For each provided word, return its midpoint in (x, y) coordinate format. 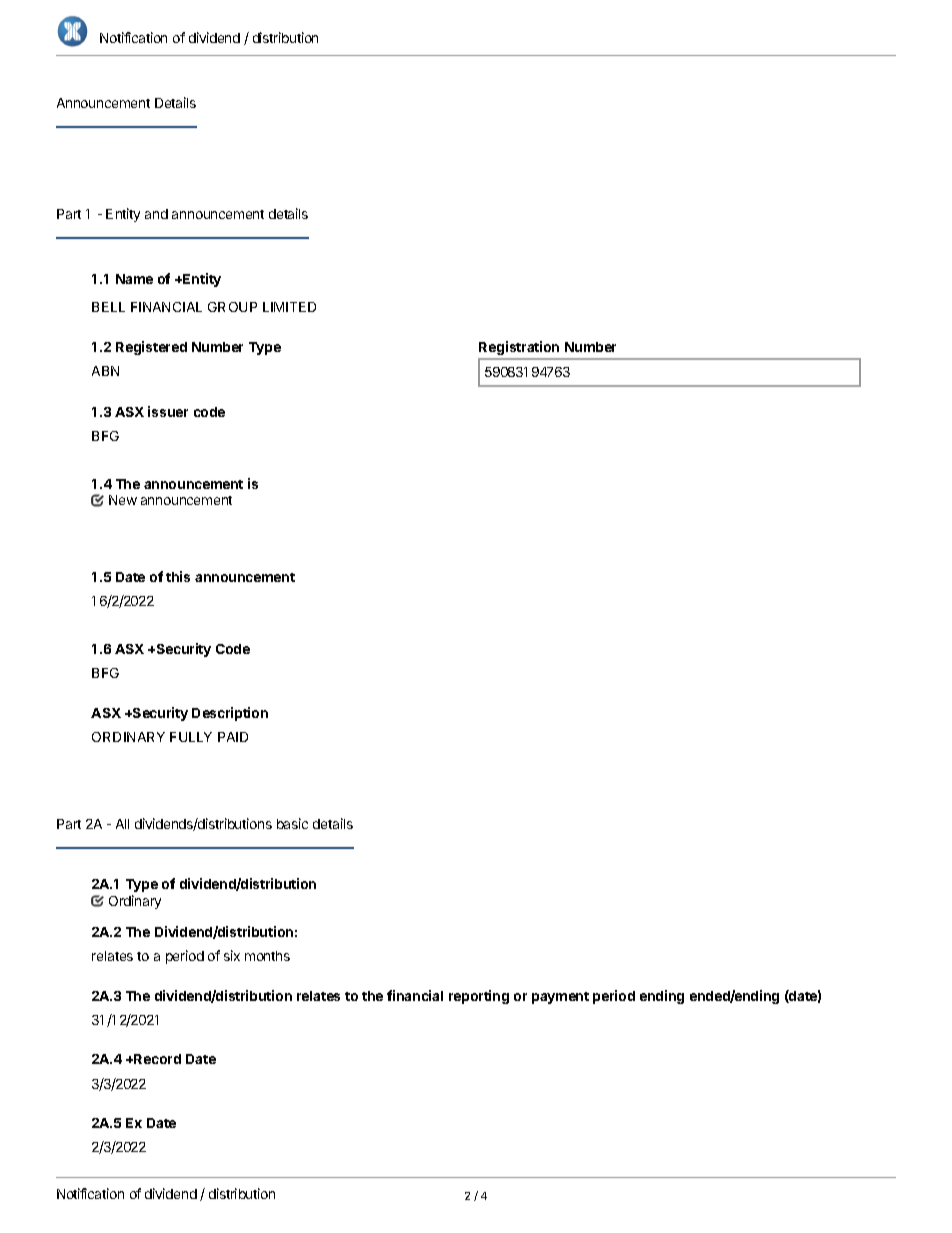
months (267, 956)
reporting (479, 997)
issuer (168, 411)
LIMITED (289, 307)
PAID (233, 737)
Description (230, 714)
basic (292, 823)
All (122, 824)
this (178, 576)
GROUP (232, 307)
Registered (151, 348)
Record (156, 1059)
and (156, 214)
